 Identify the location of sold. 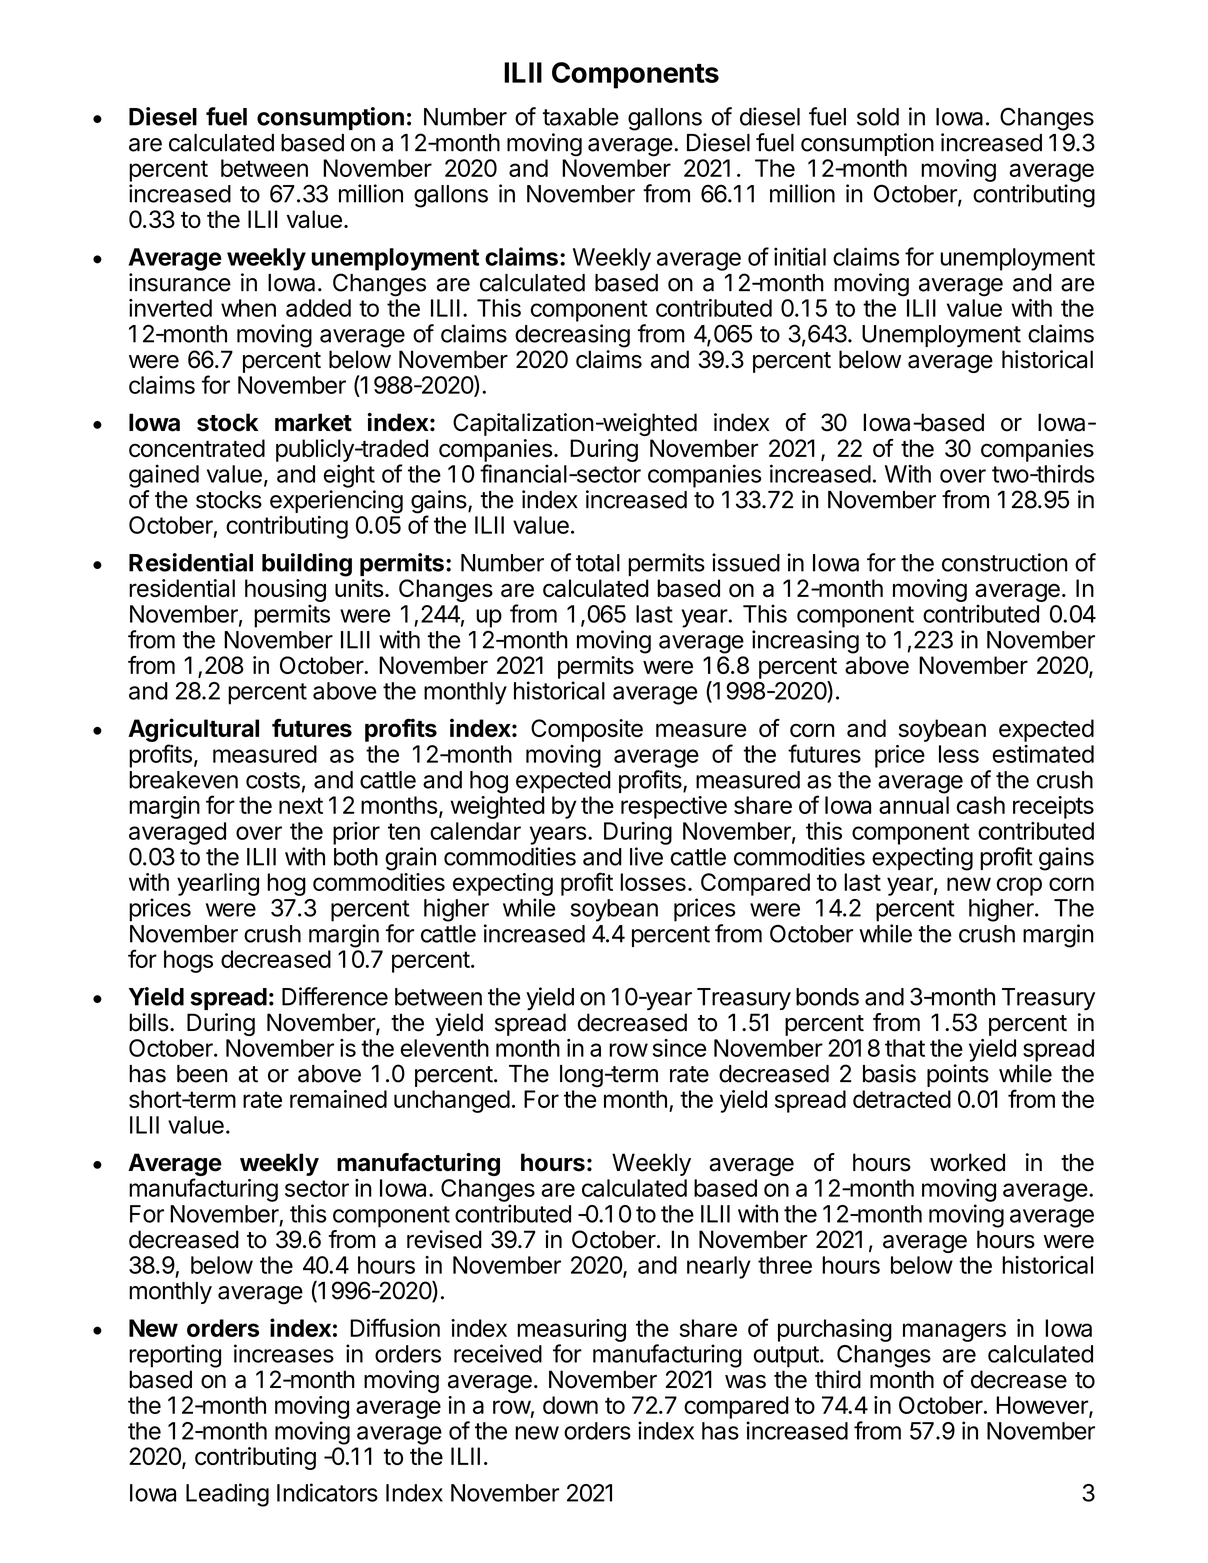
(878, 117).
